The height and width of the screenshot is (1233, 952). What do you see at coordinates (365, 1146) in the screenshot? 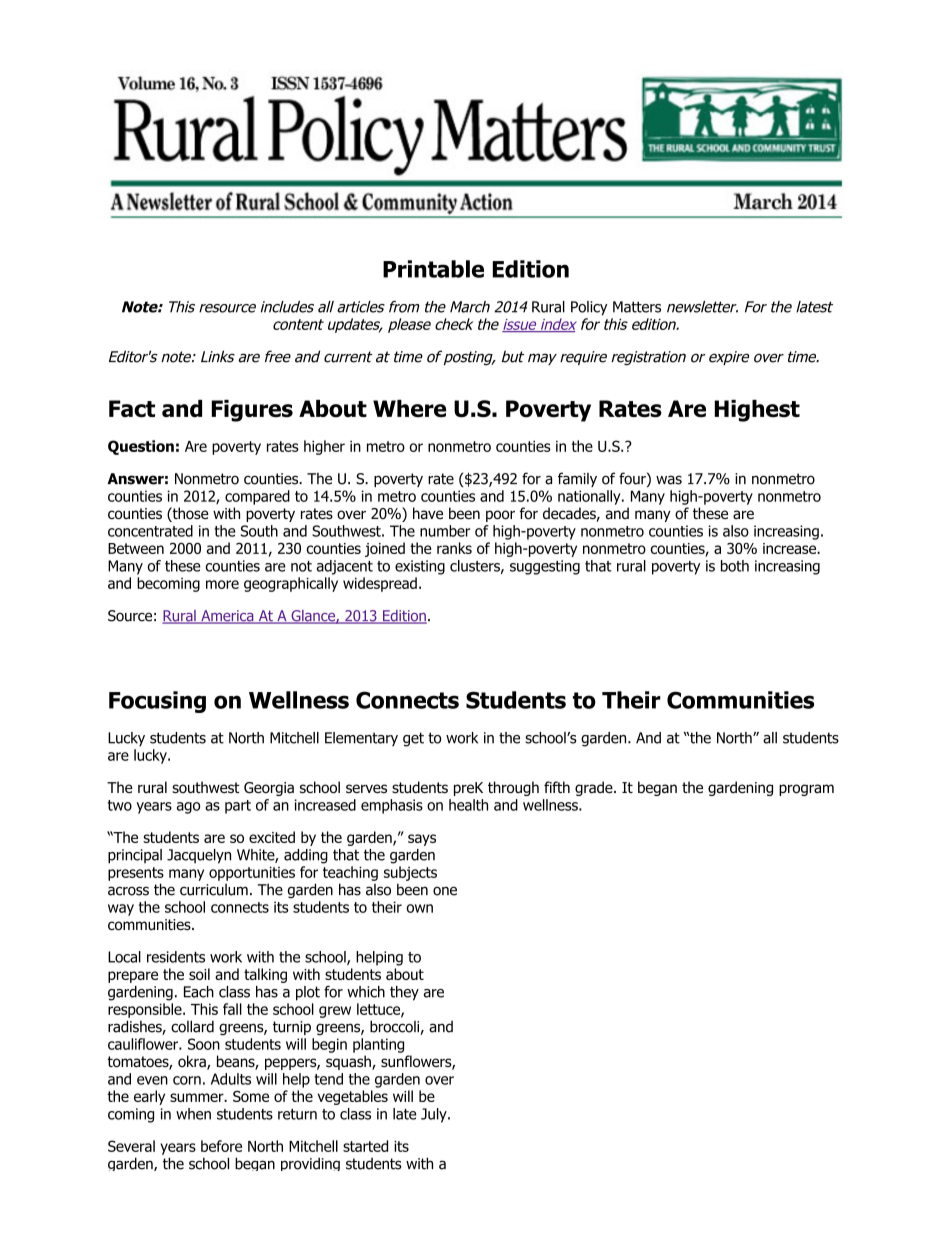
I see `started` at bounding box center [365, 1146].
